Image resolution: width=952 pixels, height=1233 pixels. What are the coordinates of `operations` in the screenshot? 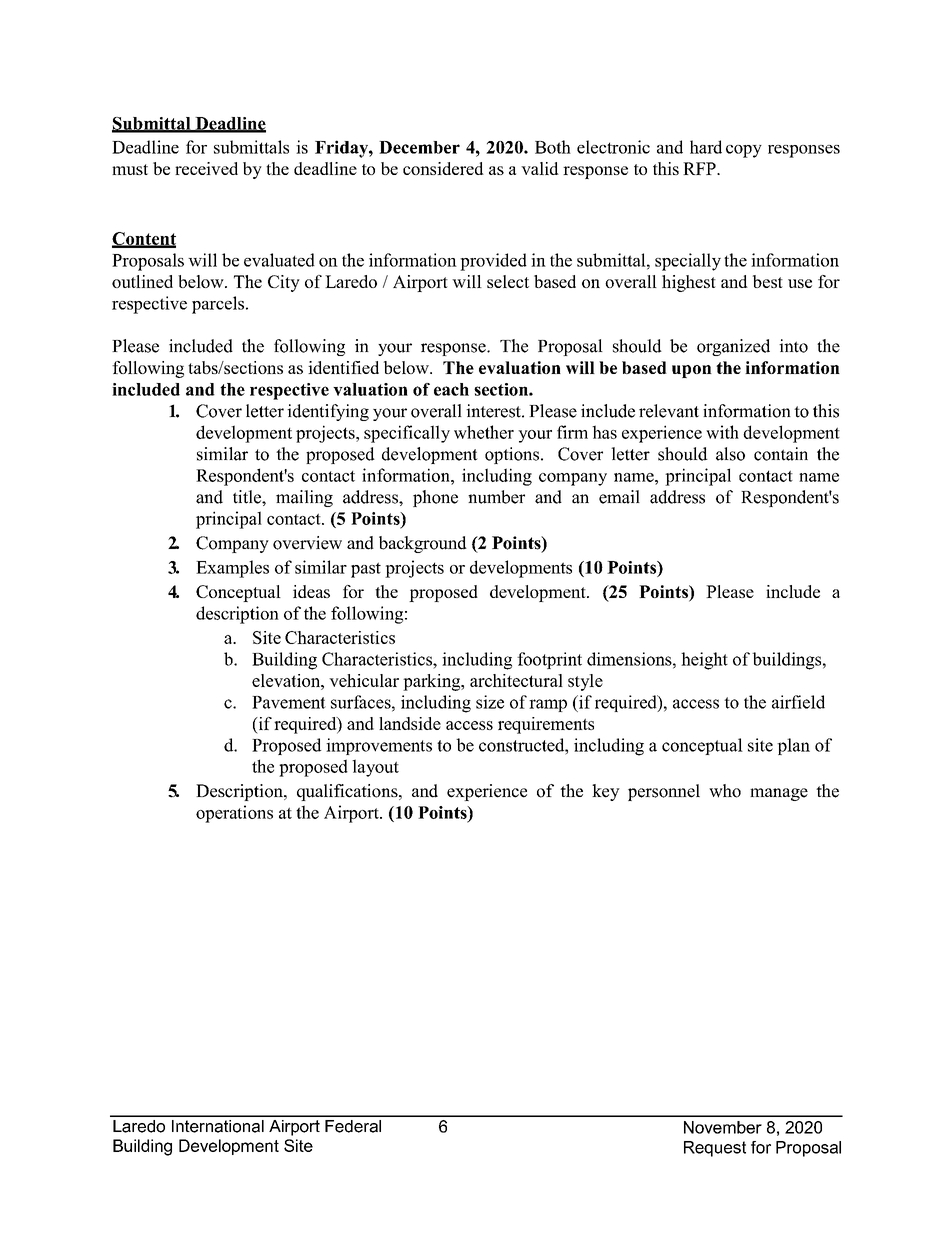 It's located at (234, 814).
